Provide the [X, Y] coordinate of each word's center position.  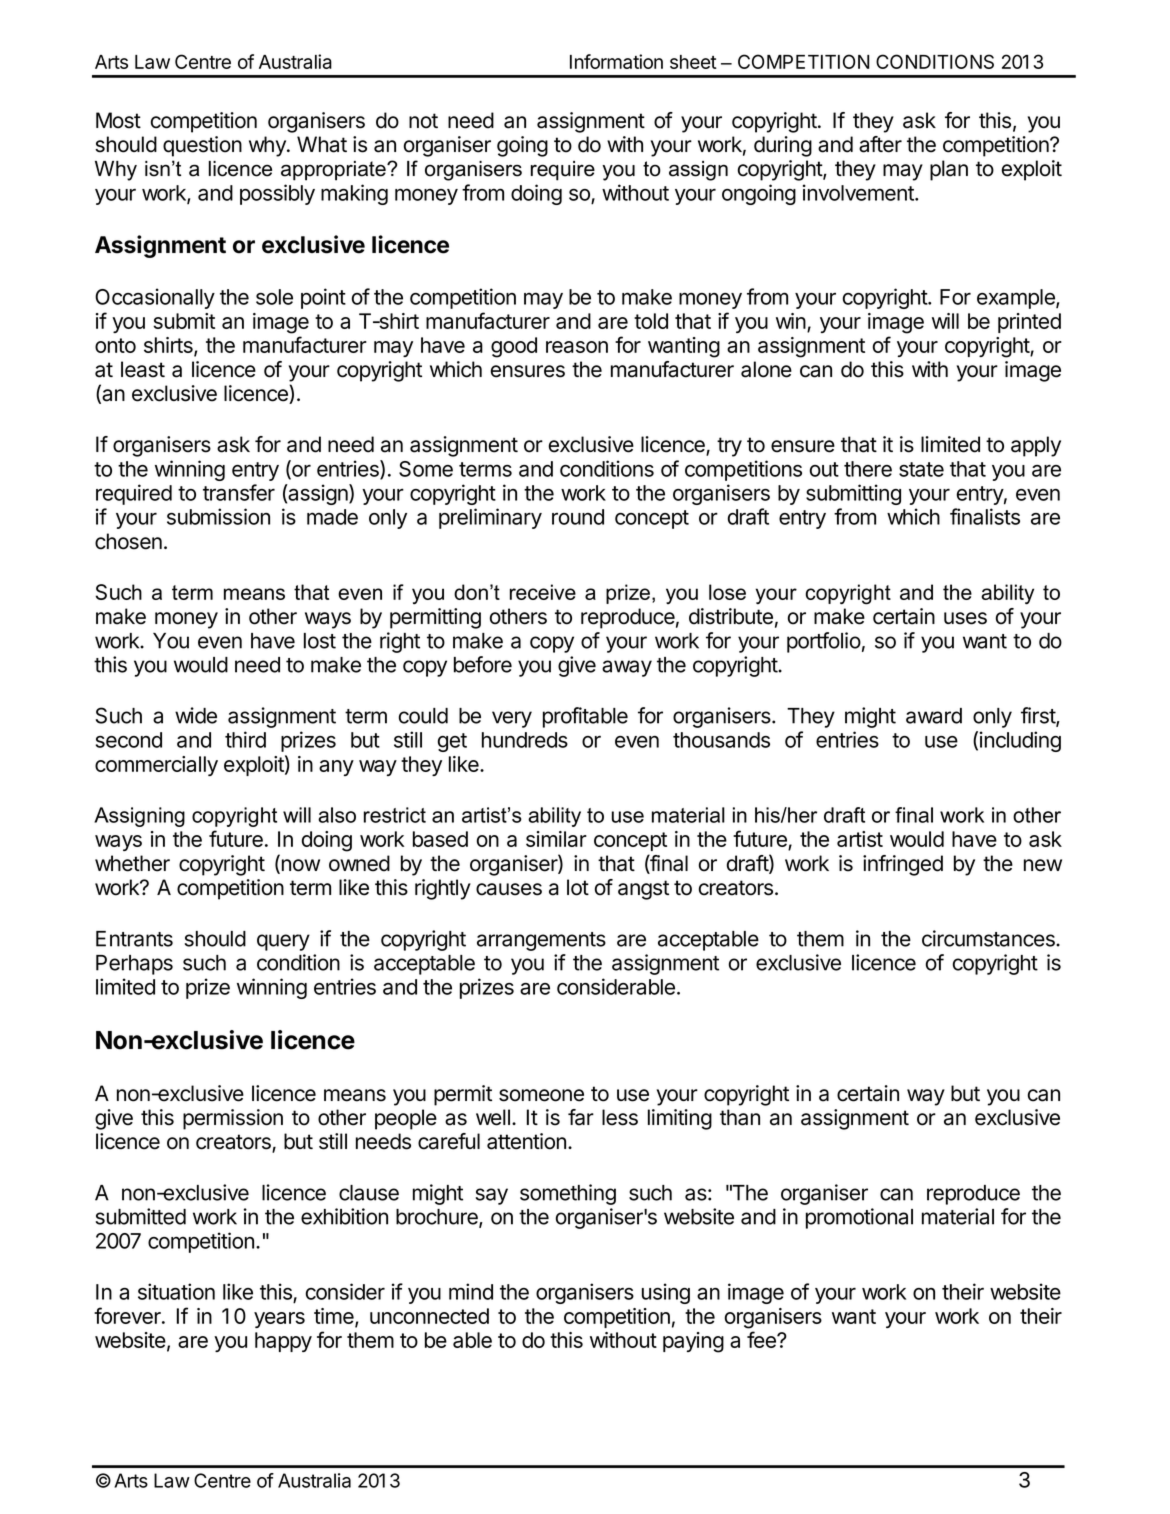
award [934, 716]
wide [196, 715]
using [666, 1293]
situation [176, 1291]
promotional [859, 1218]
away [627, 668]
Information [616, 61]
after [880, 144]
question [202, 146]
